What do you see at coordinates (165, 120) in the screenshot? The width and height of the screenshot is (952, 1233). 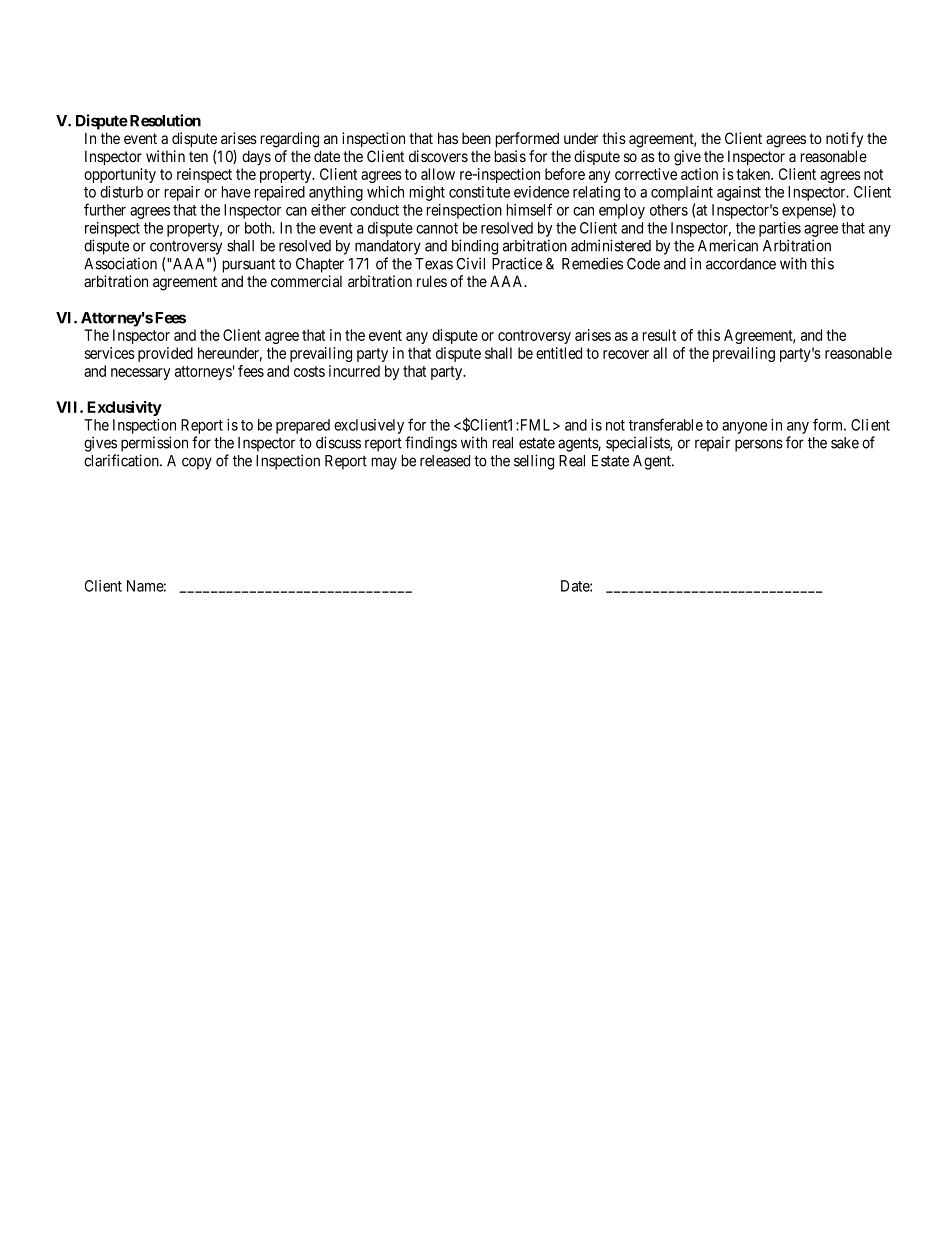 I see `Resolution` at bounding box center [165, 120].
